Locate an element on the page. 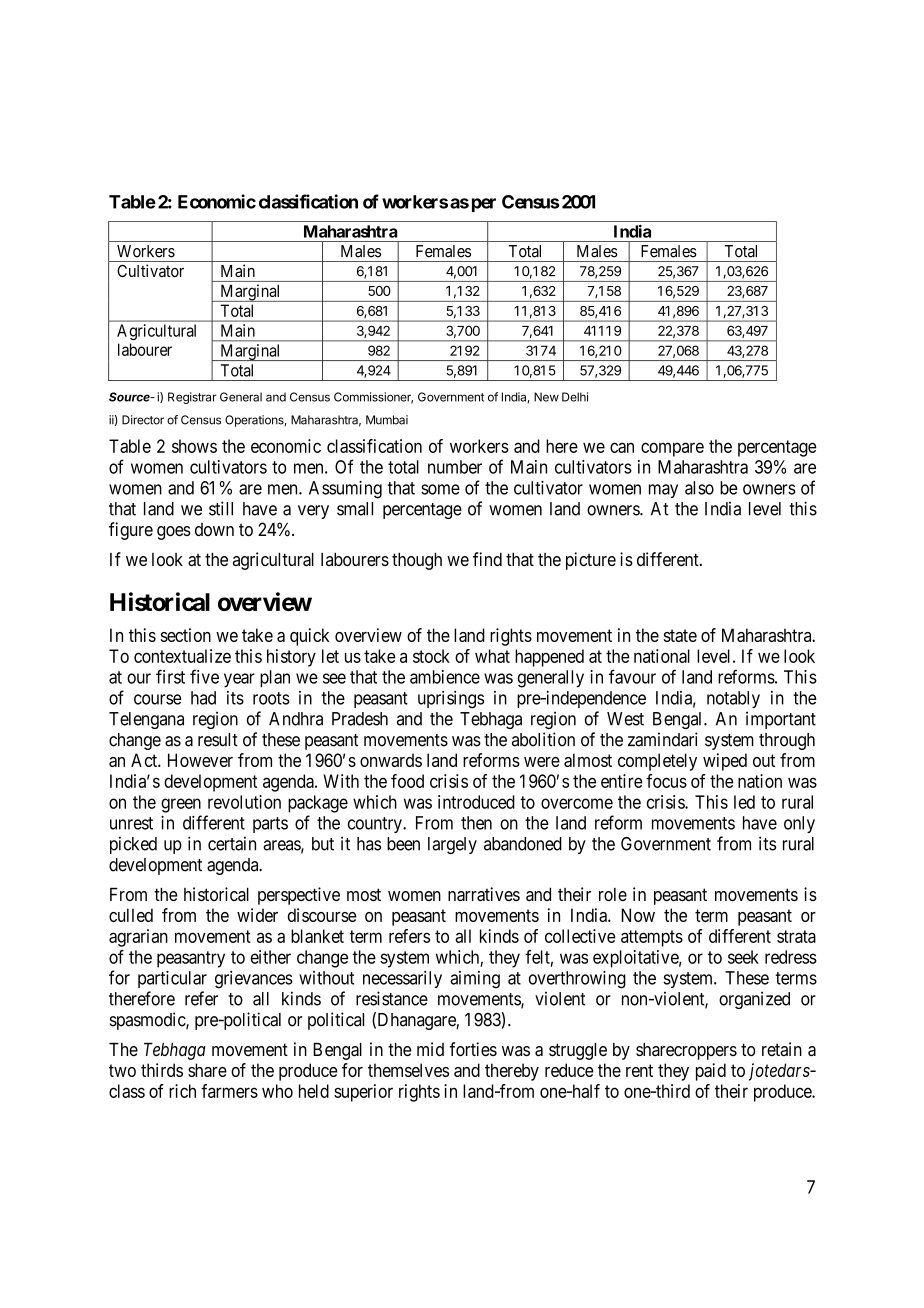 The width and height of the page is (924, 1308). onwards is located at coordinates (391, 760).
